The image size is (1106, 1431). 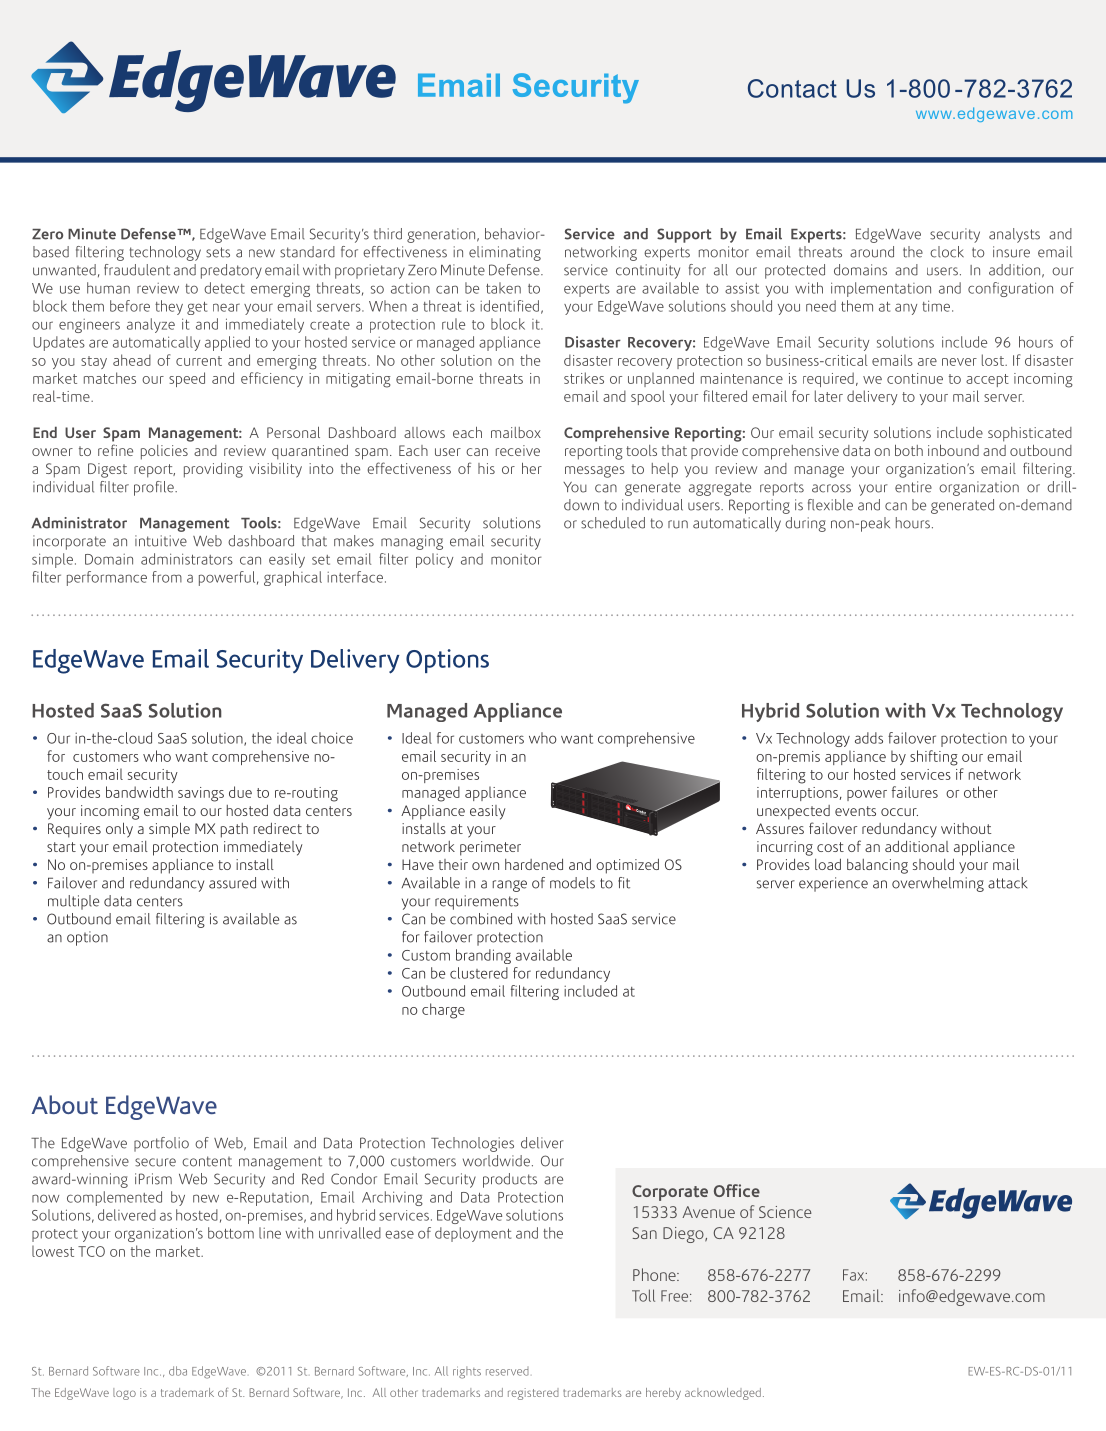 What do you see at coordinates (65, 1105) in the screenshot?
I see `About` at bounding box center [65, 1105].
